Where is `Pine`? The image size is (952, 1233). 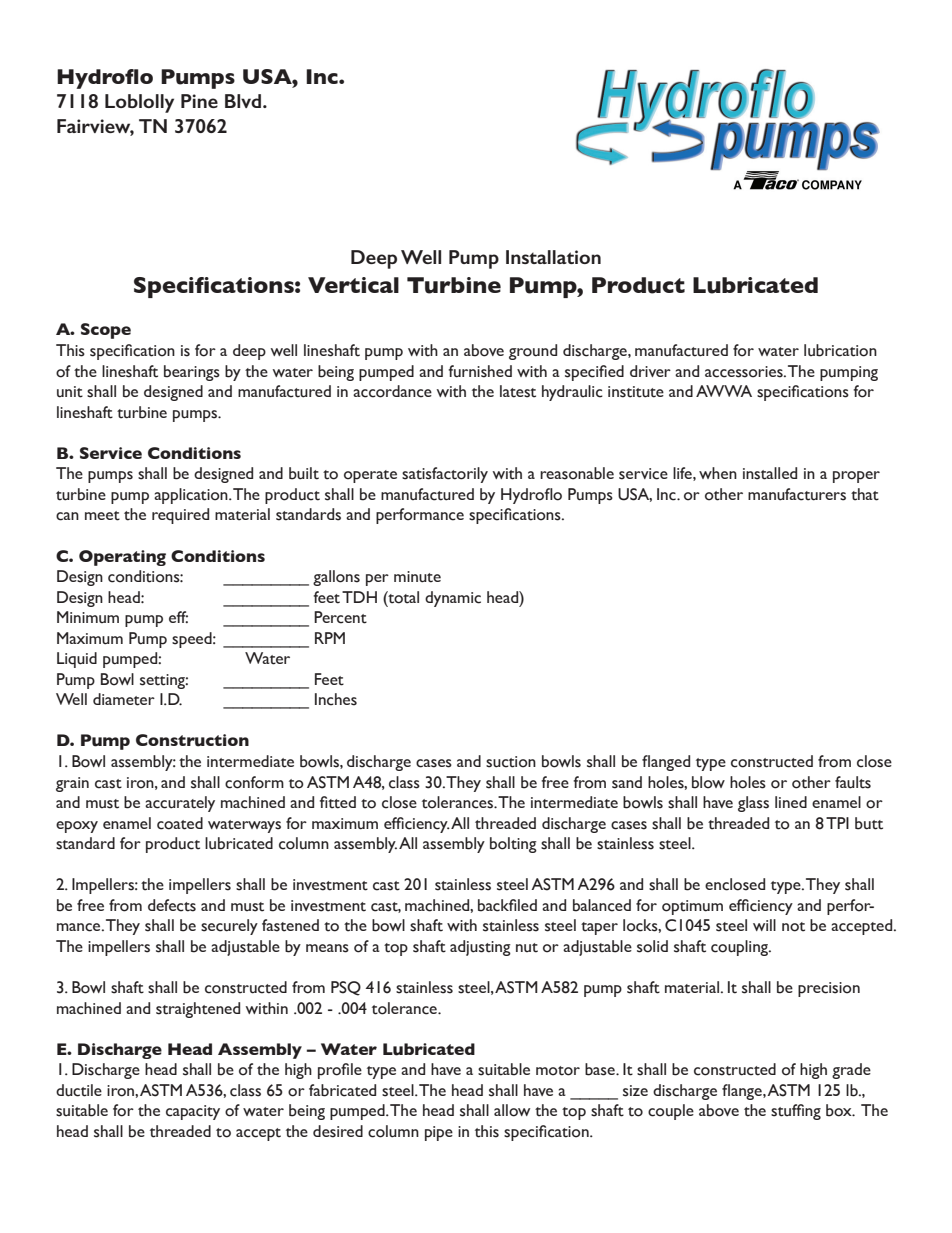 Pine is located at coordinates (199, 101).
